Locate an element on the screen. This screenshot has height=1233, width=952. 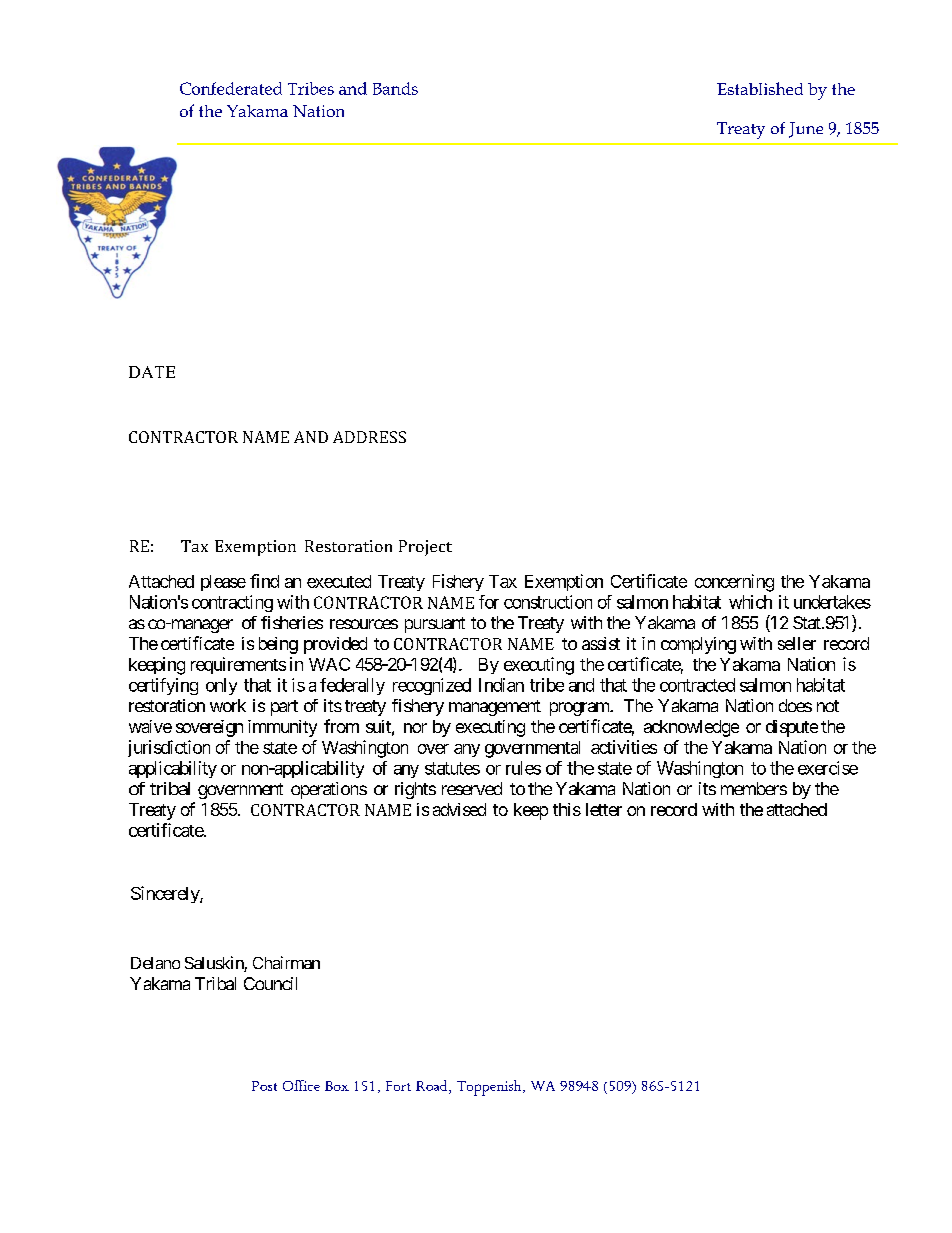
dispute is located at coordinates (792, 728).
